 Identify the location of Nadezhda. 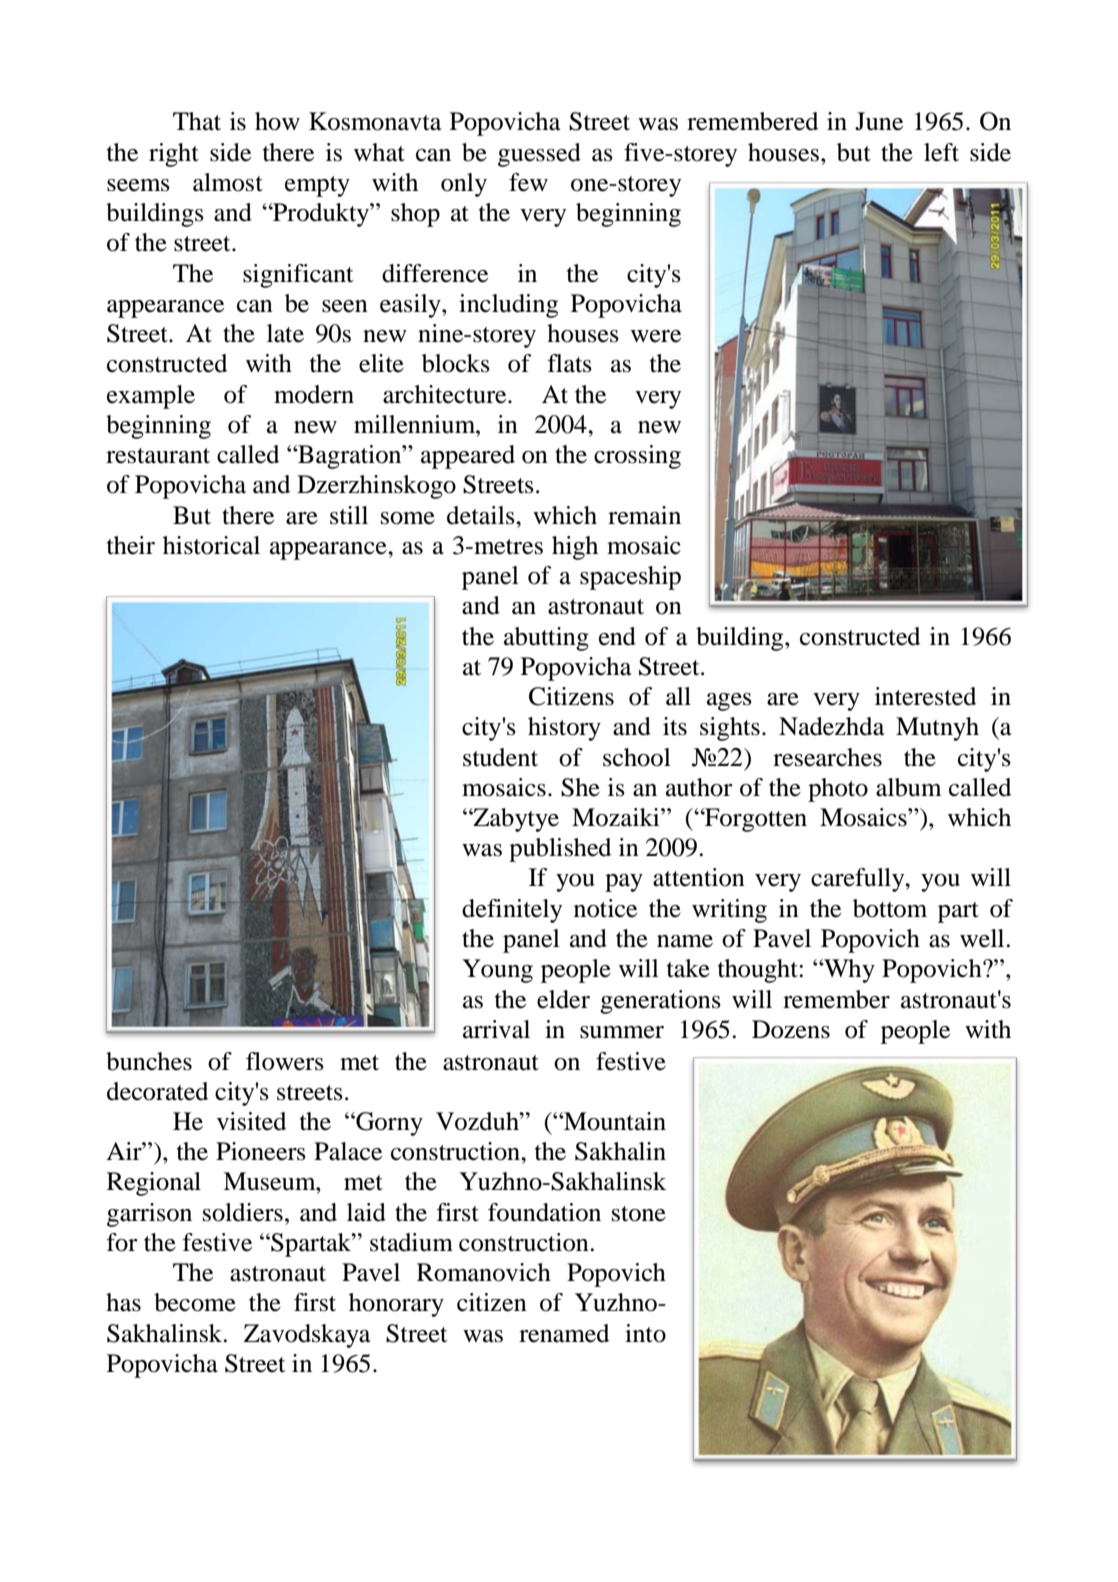
(832, 726).
